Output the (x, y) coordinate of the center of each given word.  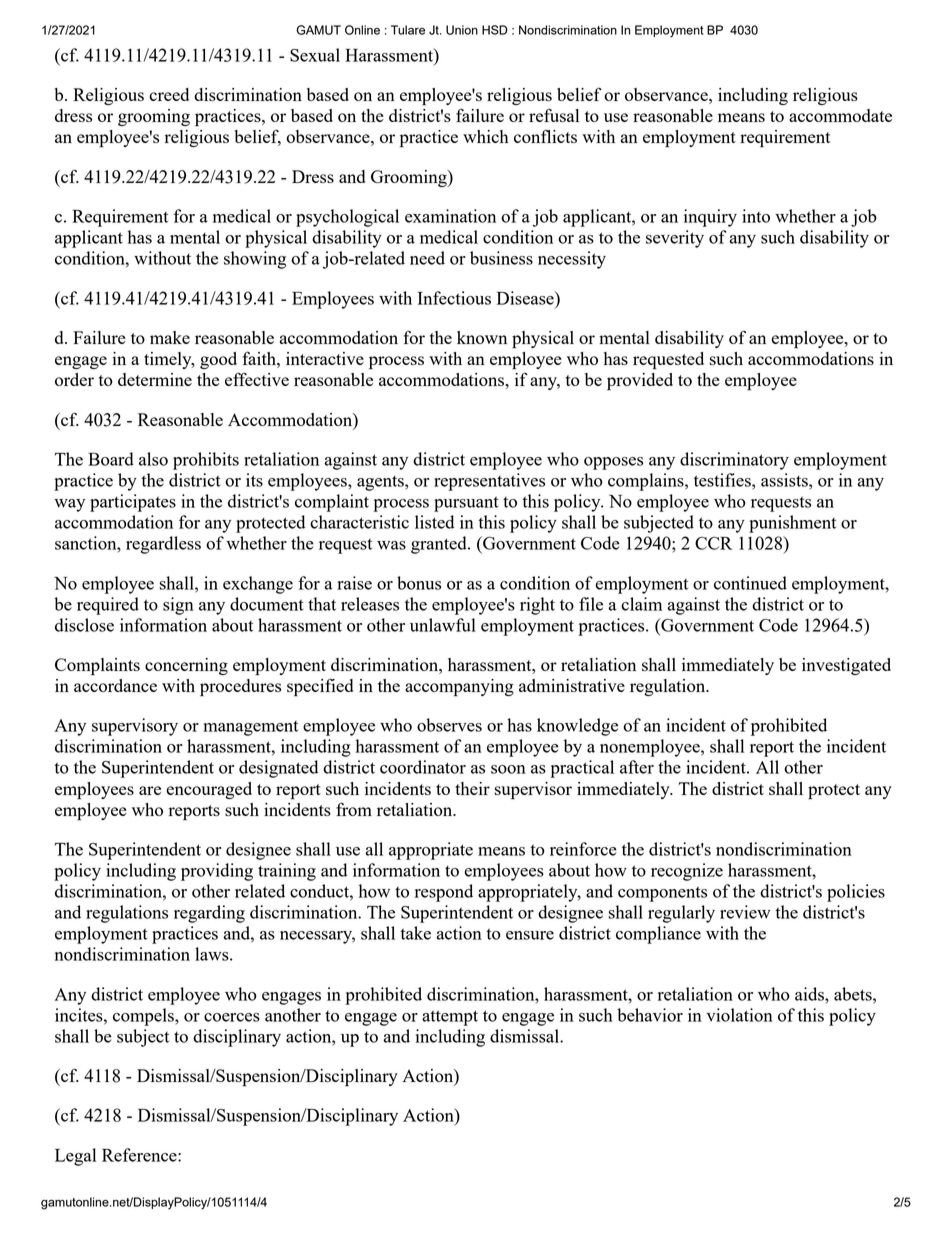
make (170, 337)
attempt (450, 1018)
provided (640, 382)
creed (169, 94)
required (108, 606)
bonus (419, 583)
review (745, 912)
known (482, 337)
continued (750, 583)
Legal (75, 1157)
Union (462, 30)
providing (217, 872)
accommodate (840, 115)
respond (444, 893)
